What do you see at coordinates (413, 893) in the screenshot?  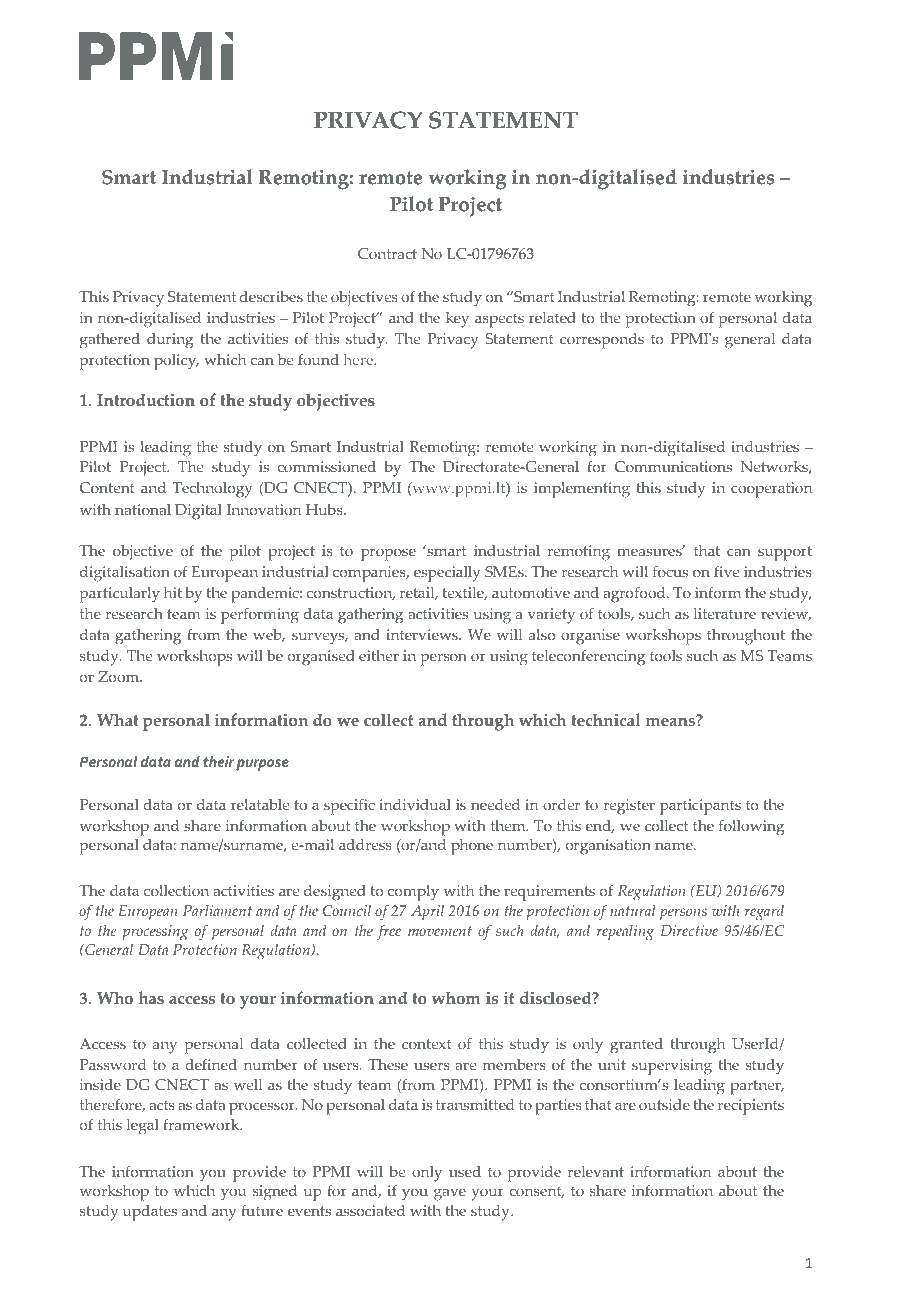 I see `comply` at bounding box center [413, 893].
